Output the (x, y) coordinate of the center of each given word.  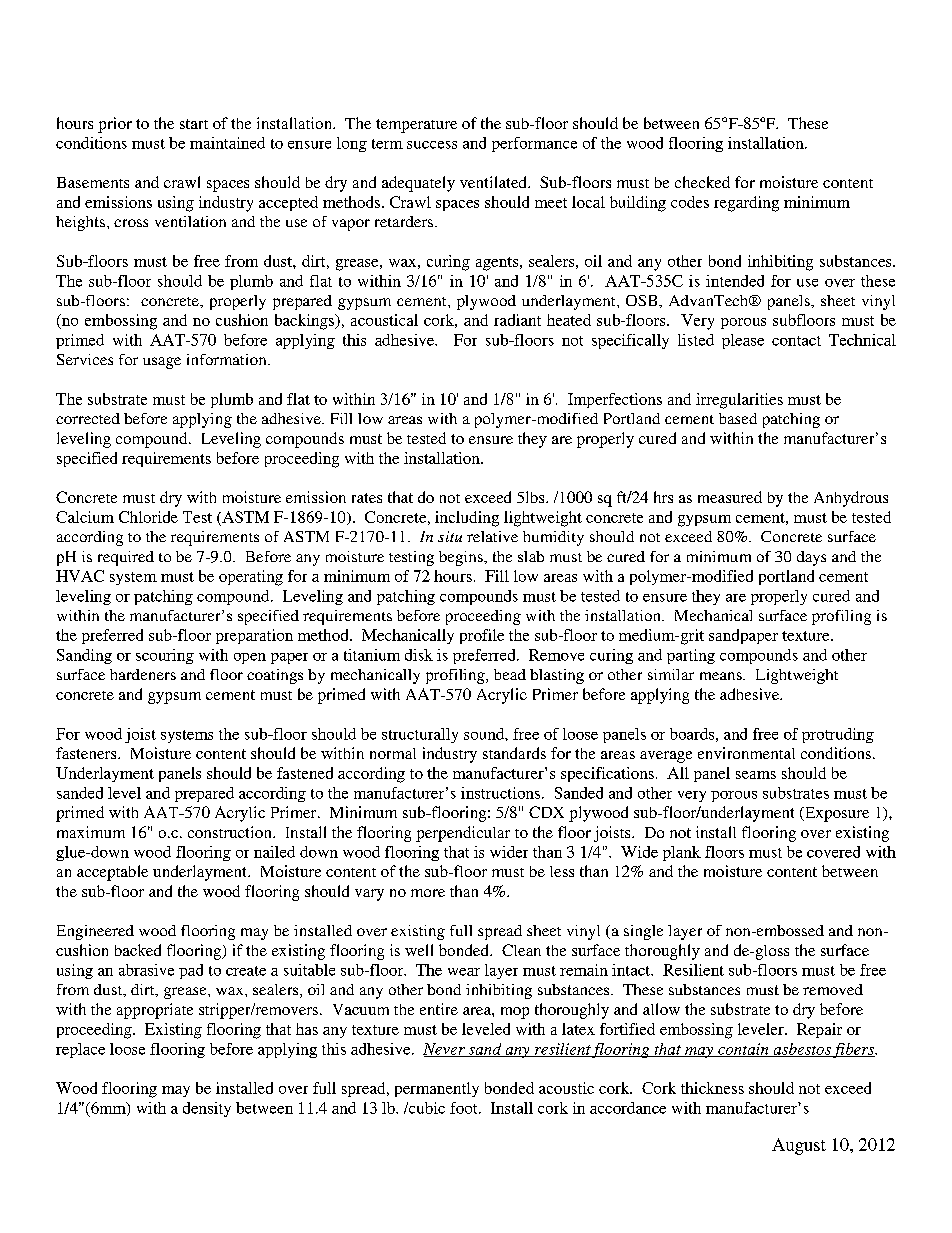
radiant (517, 320)
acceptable (112, 873)
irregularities (739, 401)
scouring (165, 656)
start (194, 124)
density (207, 1109)
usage (162, 363)
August (799, 1146)
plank (682, 853)
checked (702, 182)
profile (482, 636)
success (432, 145)
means (722, 676)
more (428, 893)
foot (465, 1108)
